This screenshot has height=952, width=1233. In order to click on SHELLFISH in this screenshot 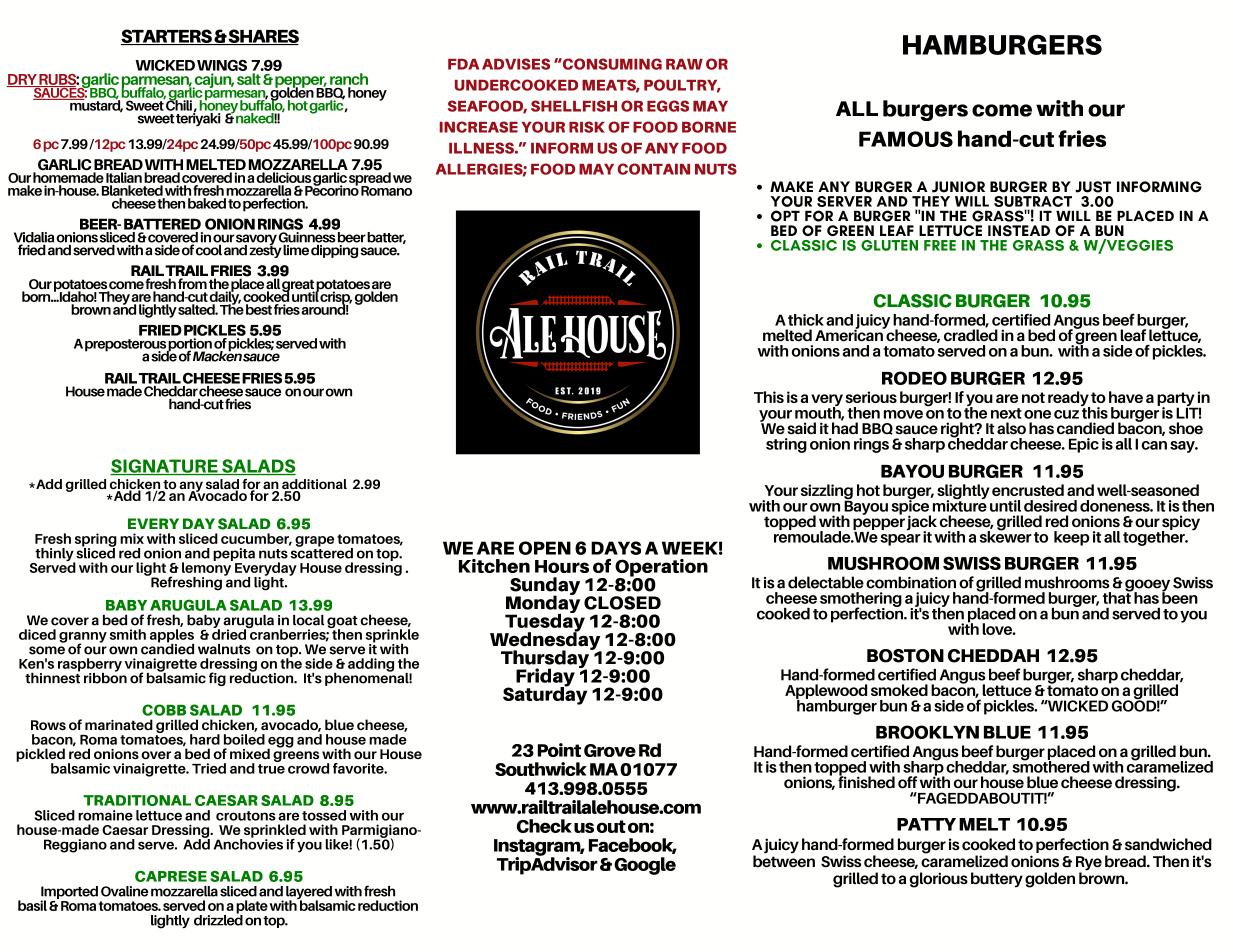, I will do `click(574, 106)`.
